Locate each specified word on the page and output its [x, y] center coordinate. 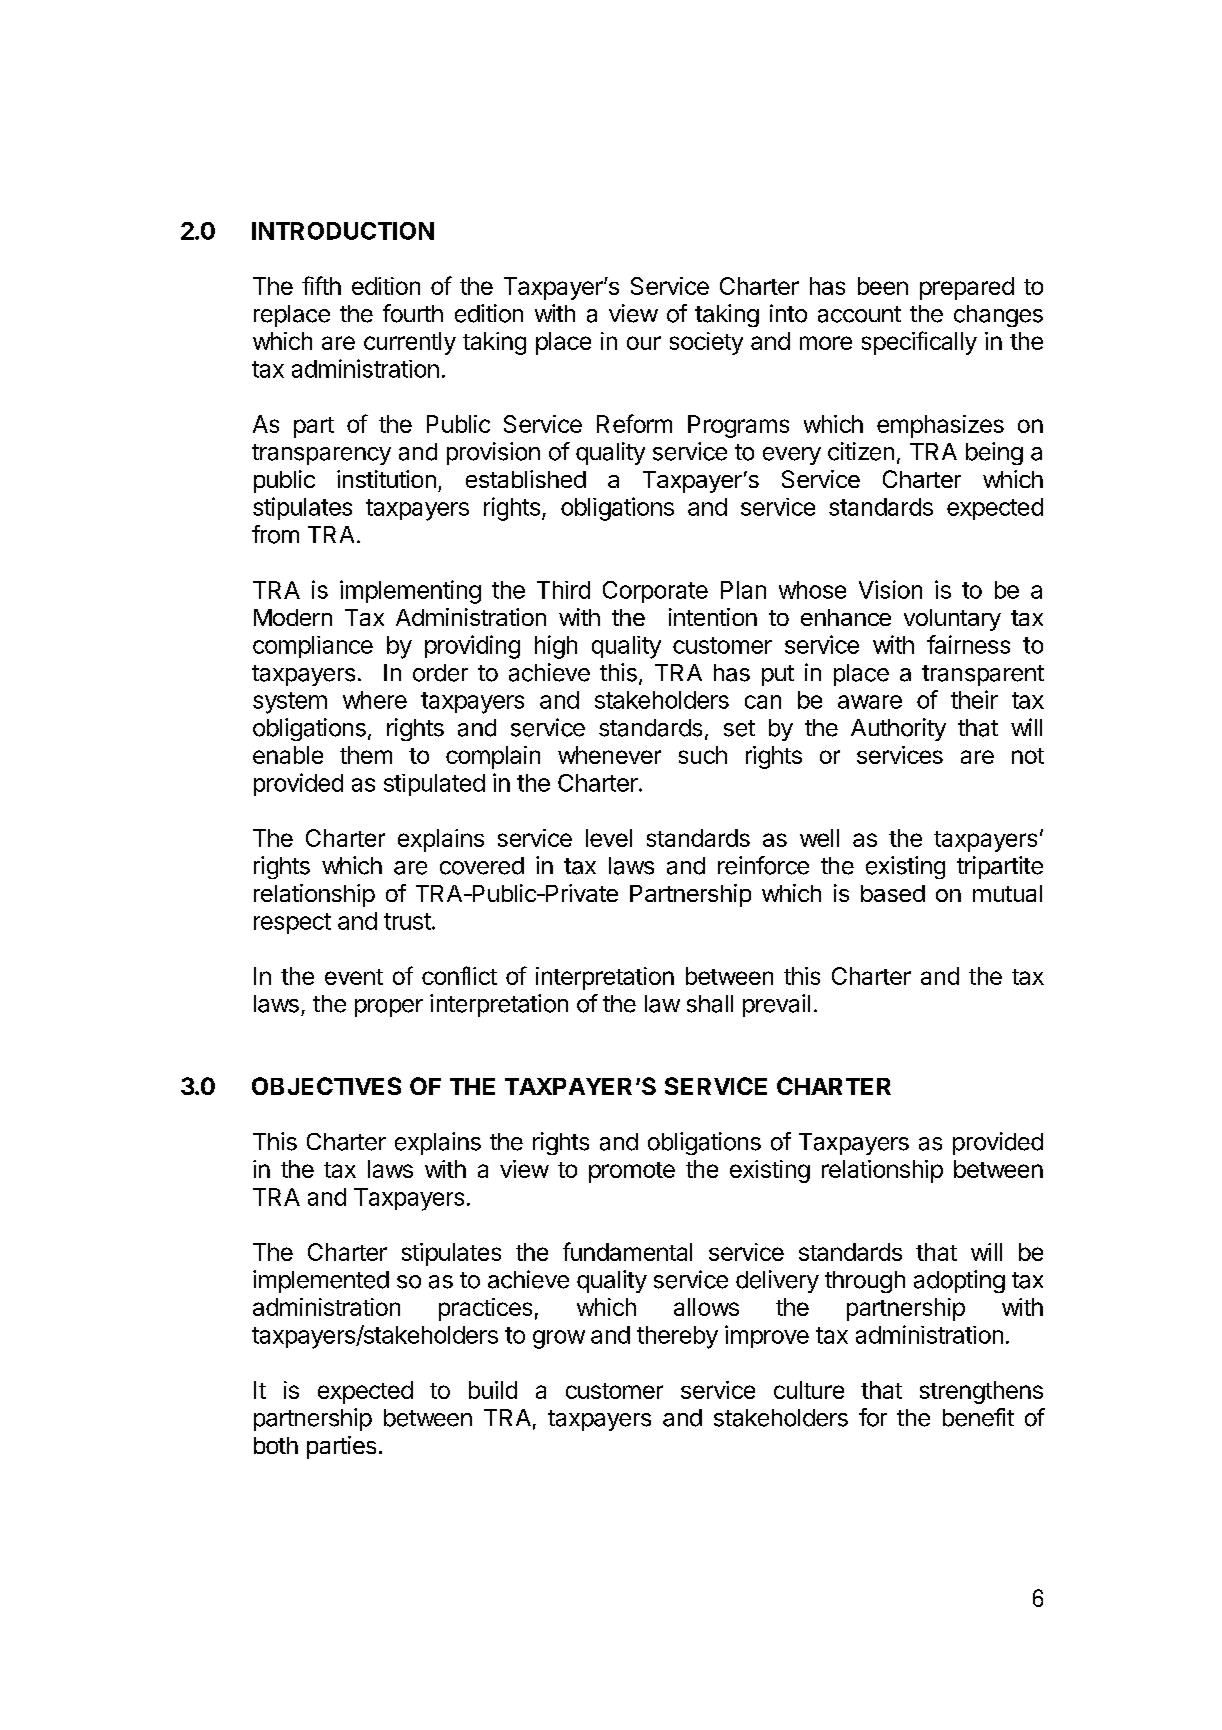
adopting [959, 1281]
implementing [410, 592]
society [706, 343]
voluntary [952, 620]
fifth [321, 285]
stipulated [434, 785]
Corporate [655, 592]
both [276, 1445]
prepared [967, 288]
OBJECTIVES [326, 1086]
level [609, 838]
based [893, 893]
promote [632, 1172]
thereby [677, 1337]
